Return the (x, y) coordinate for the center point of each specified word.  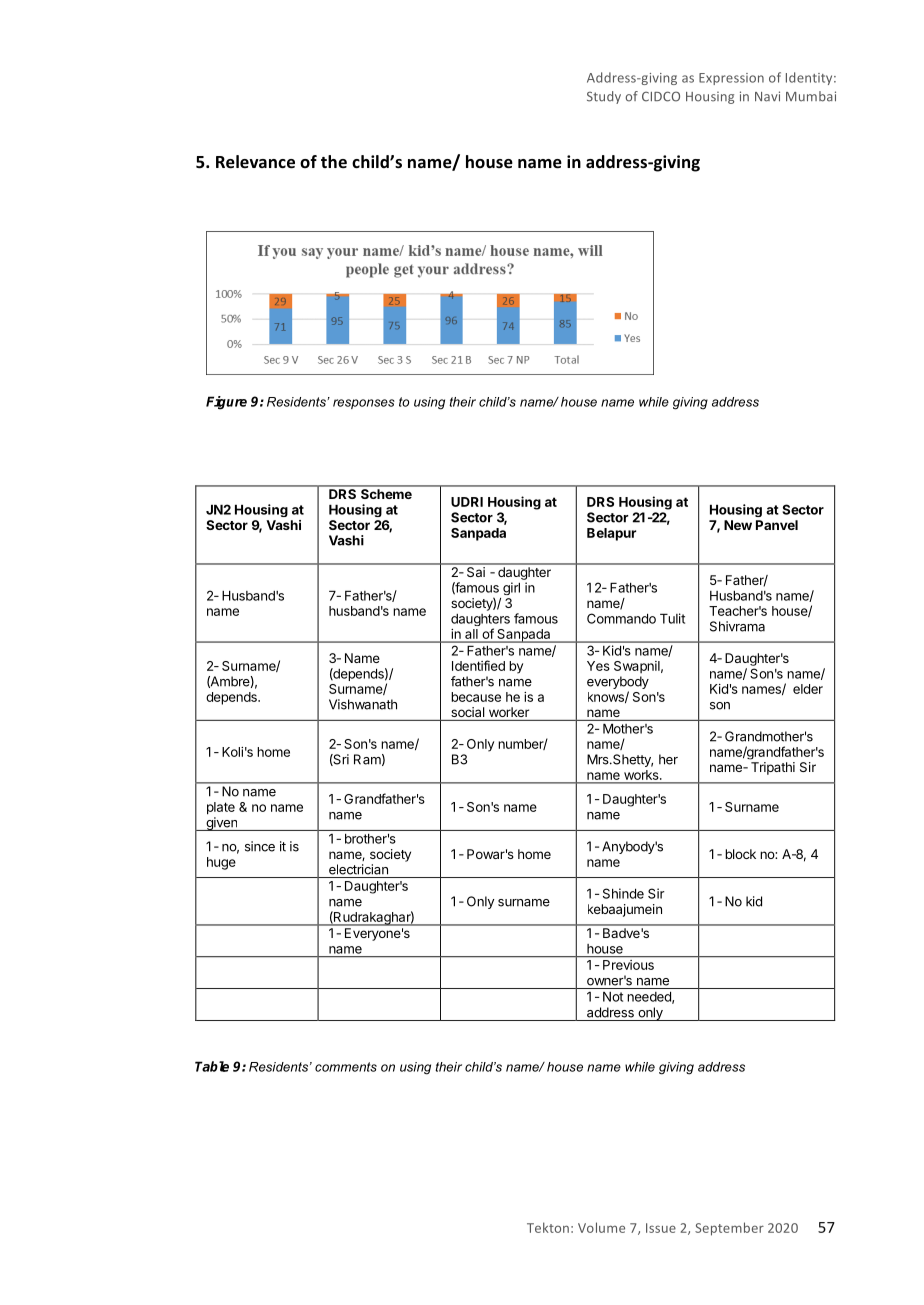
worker (509, 712)
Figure (226, 403)
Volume (601, 1227)
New (738, 525)
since (260, 846)
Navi (767, 96)
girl (511, 588)
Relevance (255, 162)
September (729, 1229)
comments (346, 1067)
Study (604, 97)
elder (808, 689)
